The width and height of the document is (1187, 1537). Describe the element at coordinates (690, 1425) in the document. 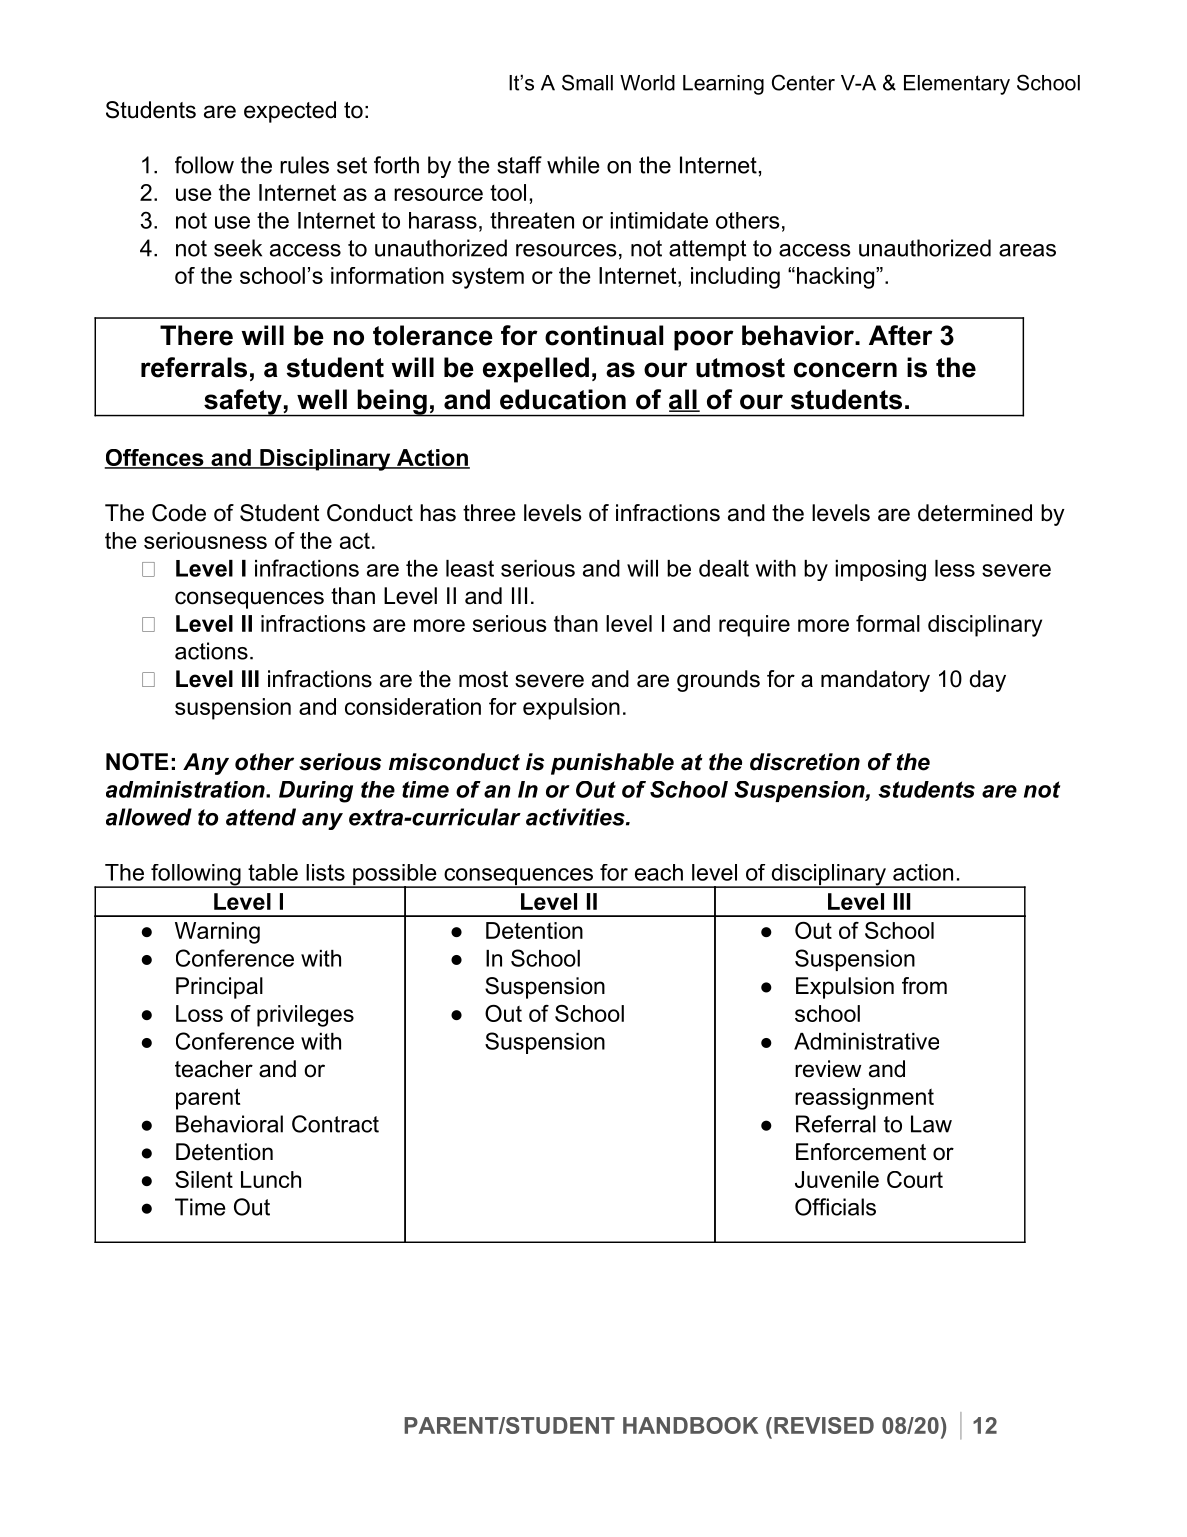

I see `HANDBOOK` at that location.
